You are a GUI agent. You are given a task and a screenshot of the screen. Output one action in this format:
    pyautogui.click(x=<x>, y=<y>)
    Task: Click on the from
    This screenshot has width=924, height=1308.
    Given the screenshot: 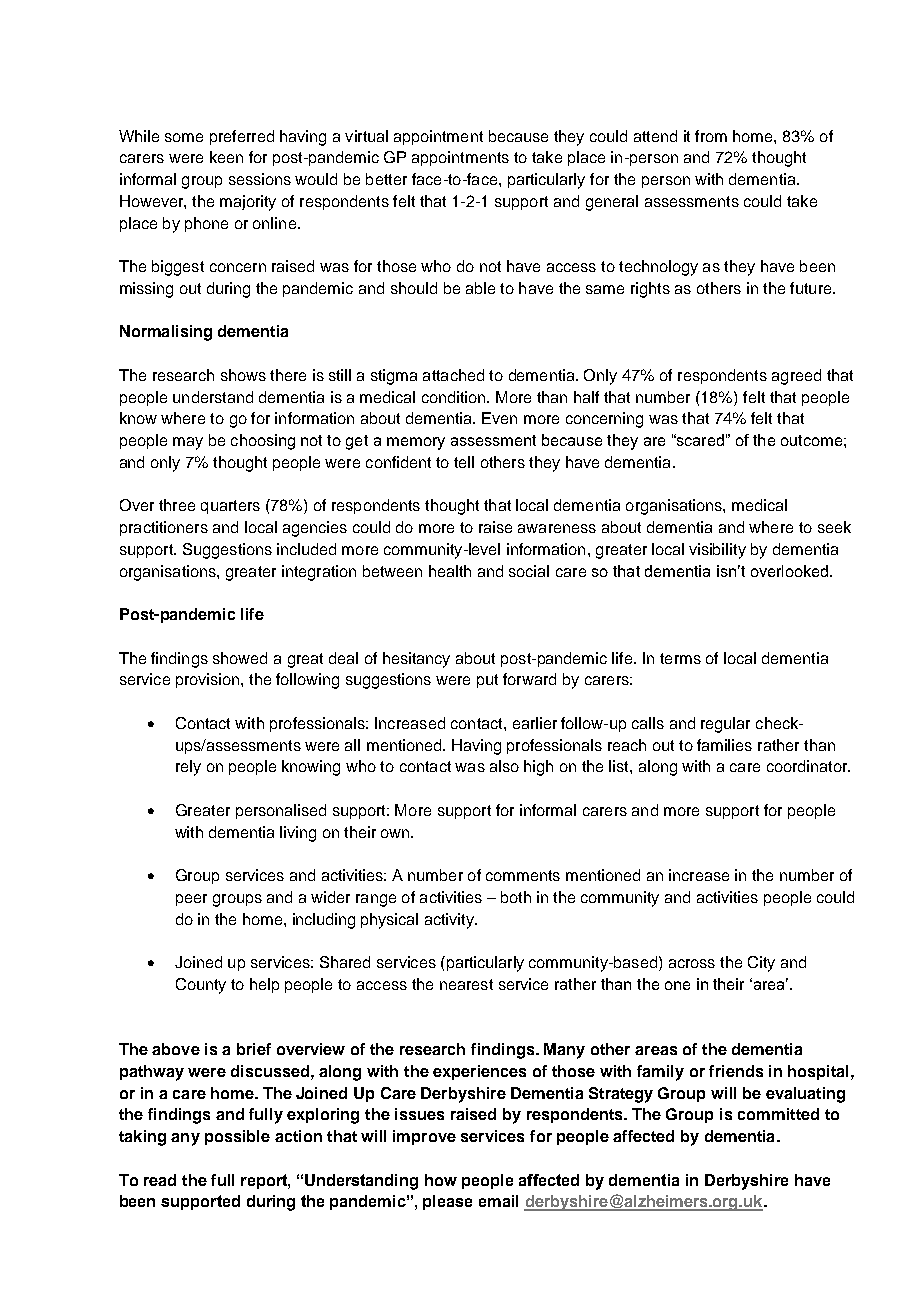 What is the action you would take?
    pyautogui.click(x=711, y=136)
